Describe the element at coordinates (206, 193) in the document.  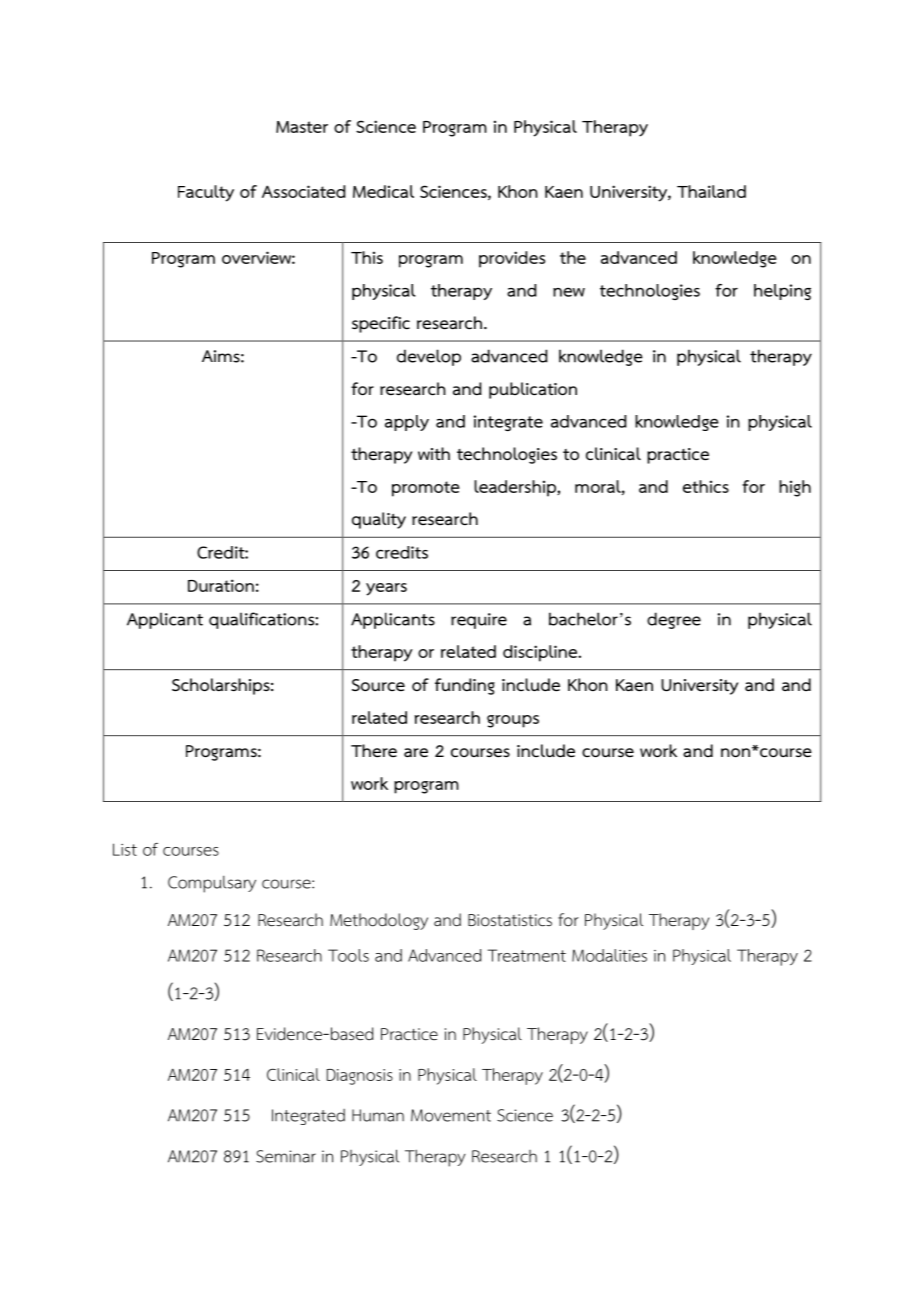
I see `Faculty` at that location.
